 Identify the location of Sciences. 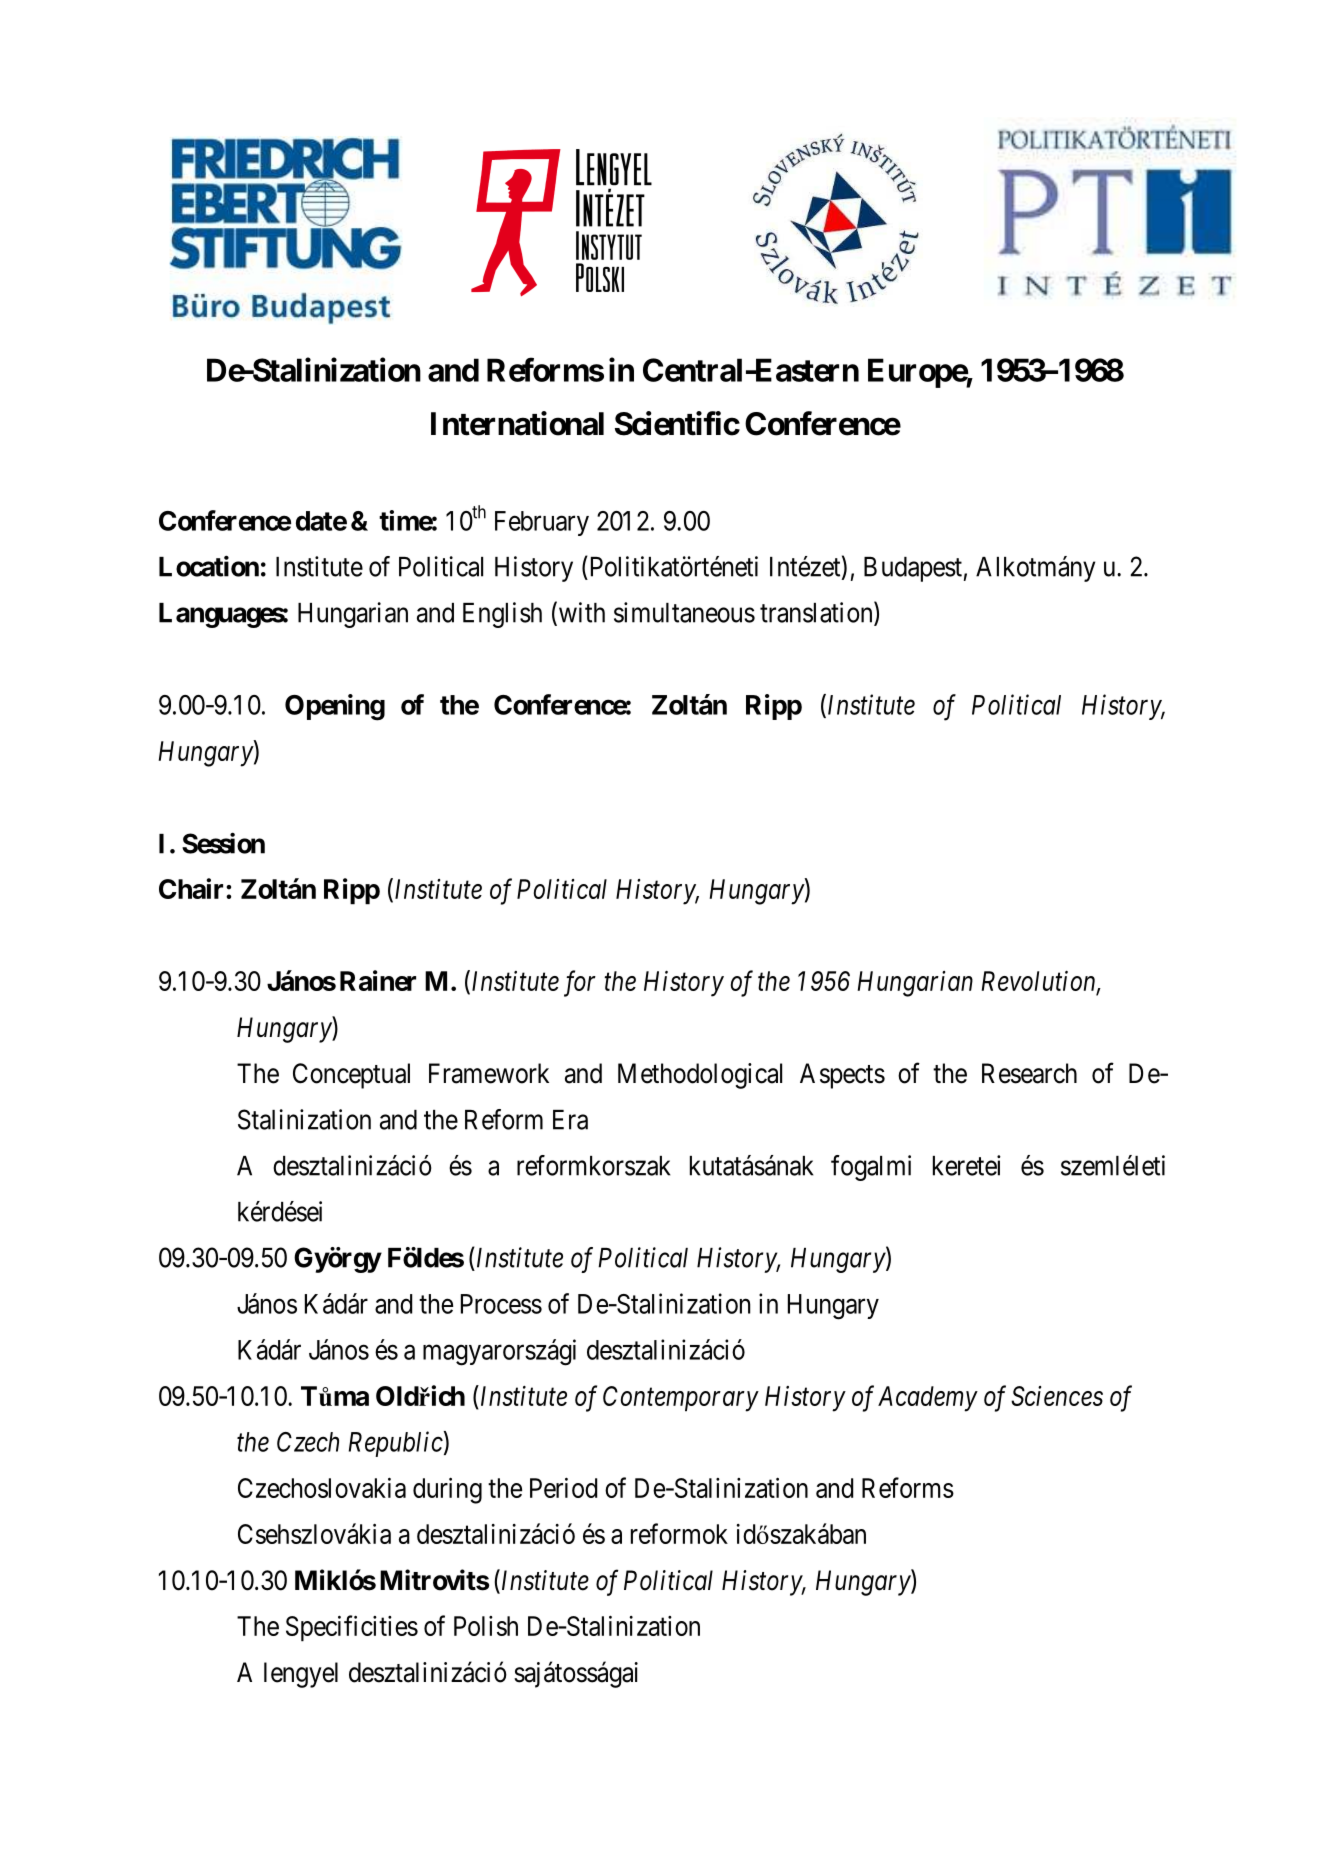
(1057, 1396).
